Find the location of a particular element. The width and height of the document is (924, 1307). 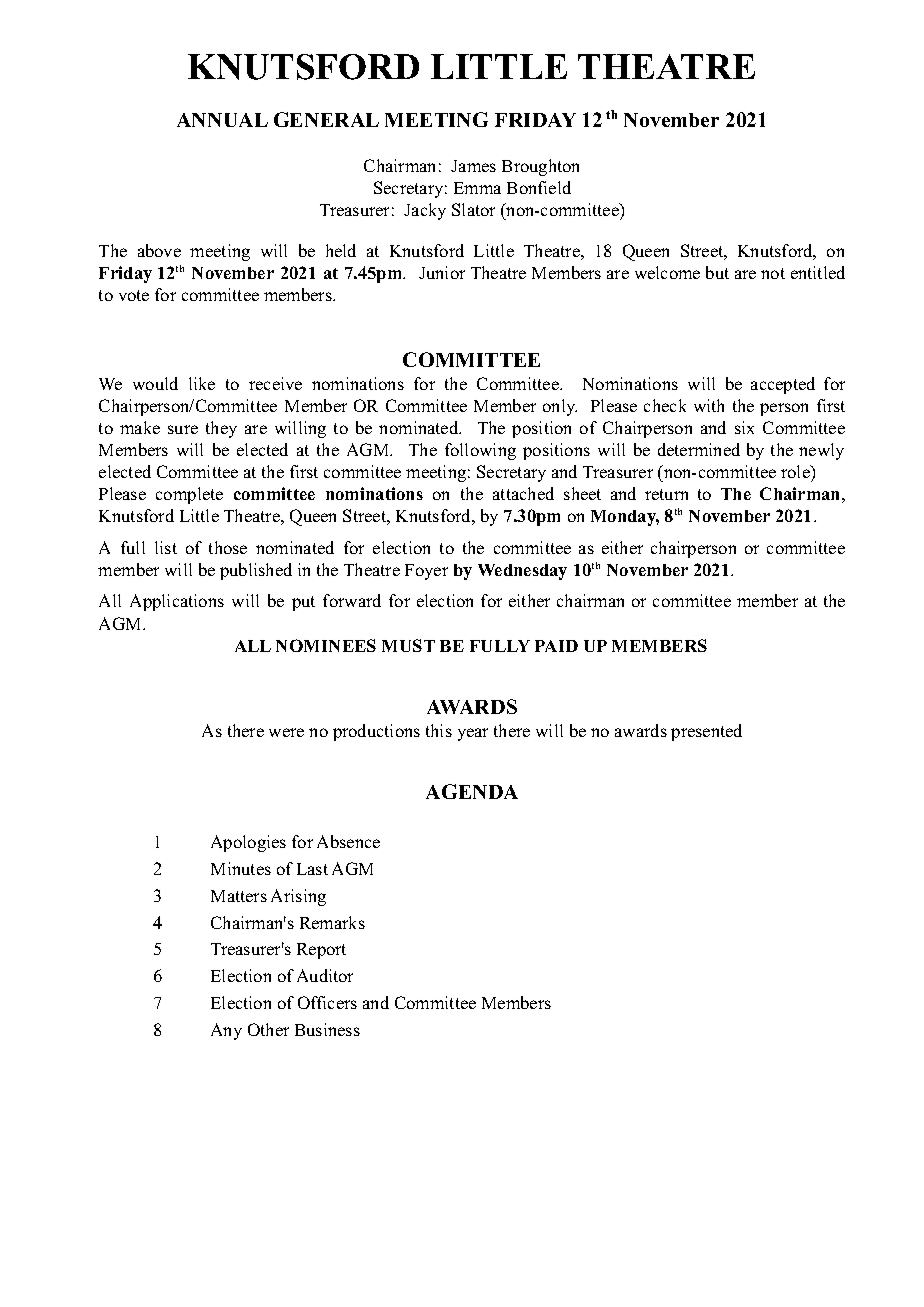

Apologies is located at coordinates (248, 843).
